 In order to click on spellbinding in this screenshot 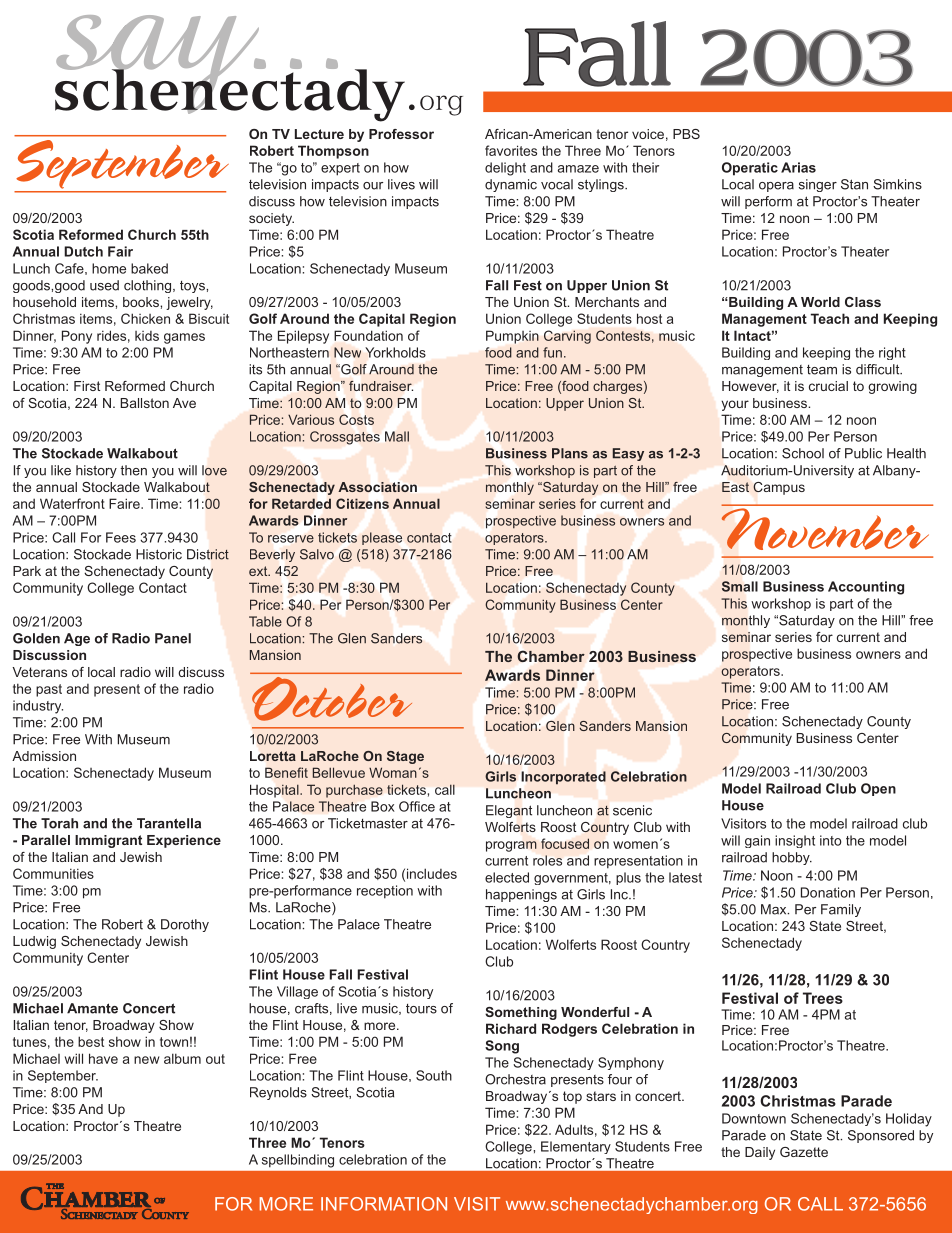, I will do `click(298, 1161)`.
